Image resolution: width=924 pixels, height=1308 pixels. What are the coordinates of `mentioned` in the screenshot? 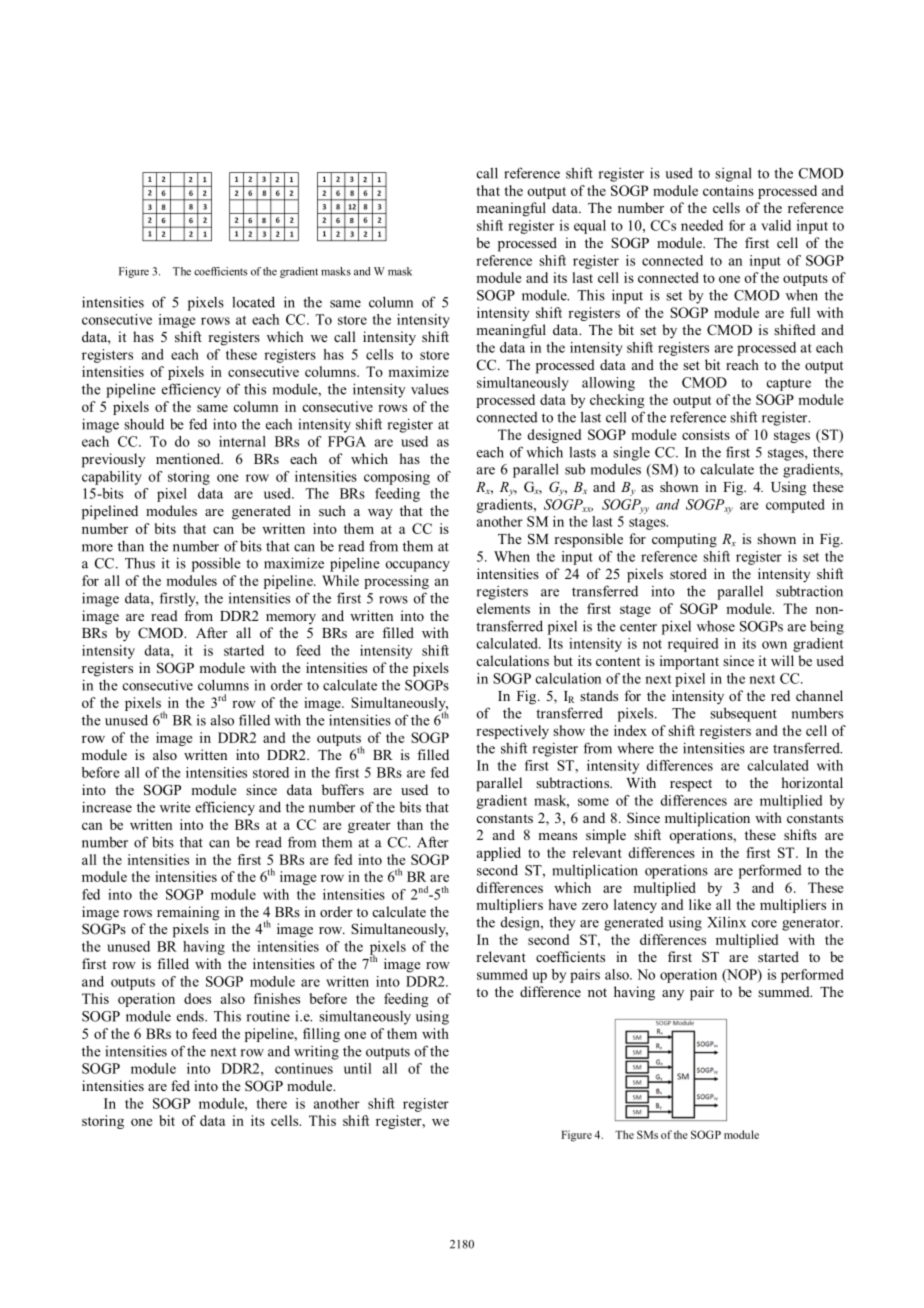 It's located at (189, 458).
